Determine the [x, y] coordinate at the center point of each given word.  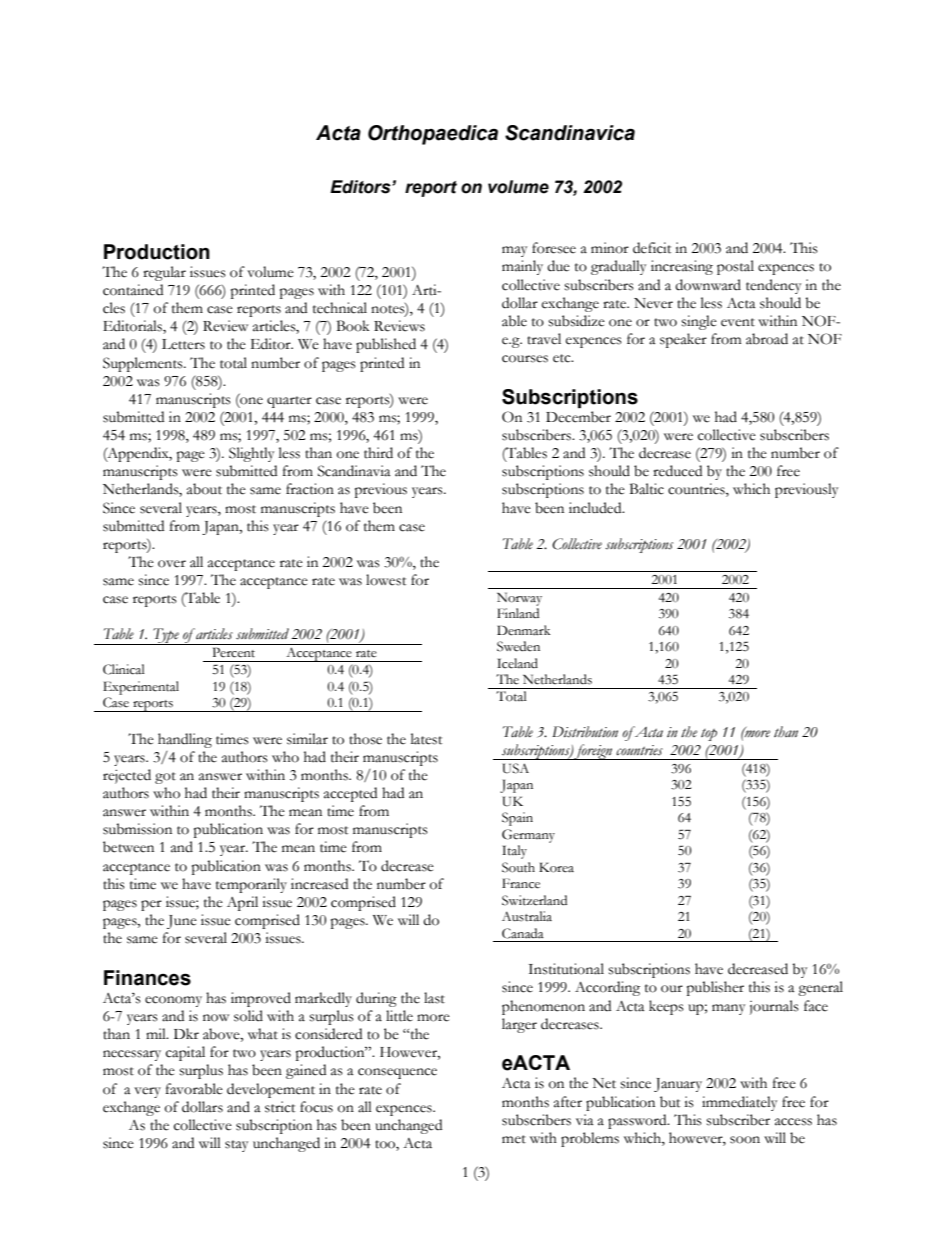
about [204, 489]
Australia [527, 916]
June [182, 922]
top [709, 735]
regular [164, 273]
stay [236, 1146]
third [378, 453]
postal [735, 267]
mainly [522, 267]
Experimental [141, 688]
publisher [715, 988]
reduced [677, 471]
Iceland [517, 663]
